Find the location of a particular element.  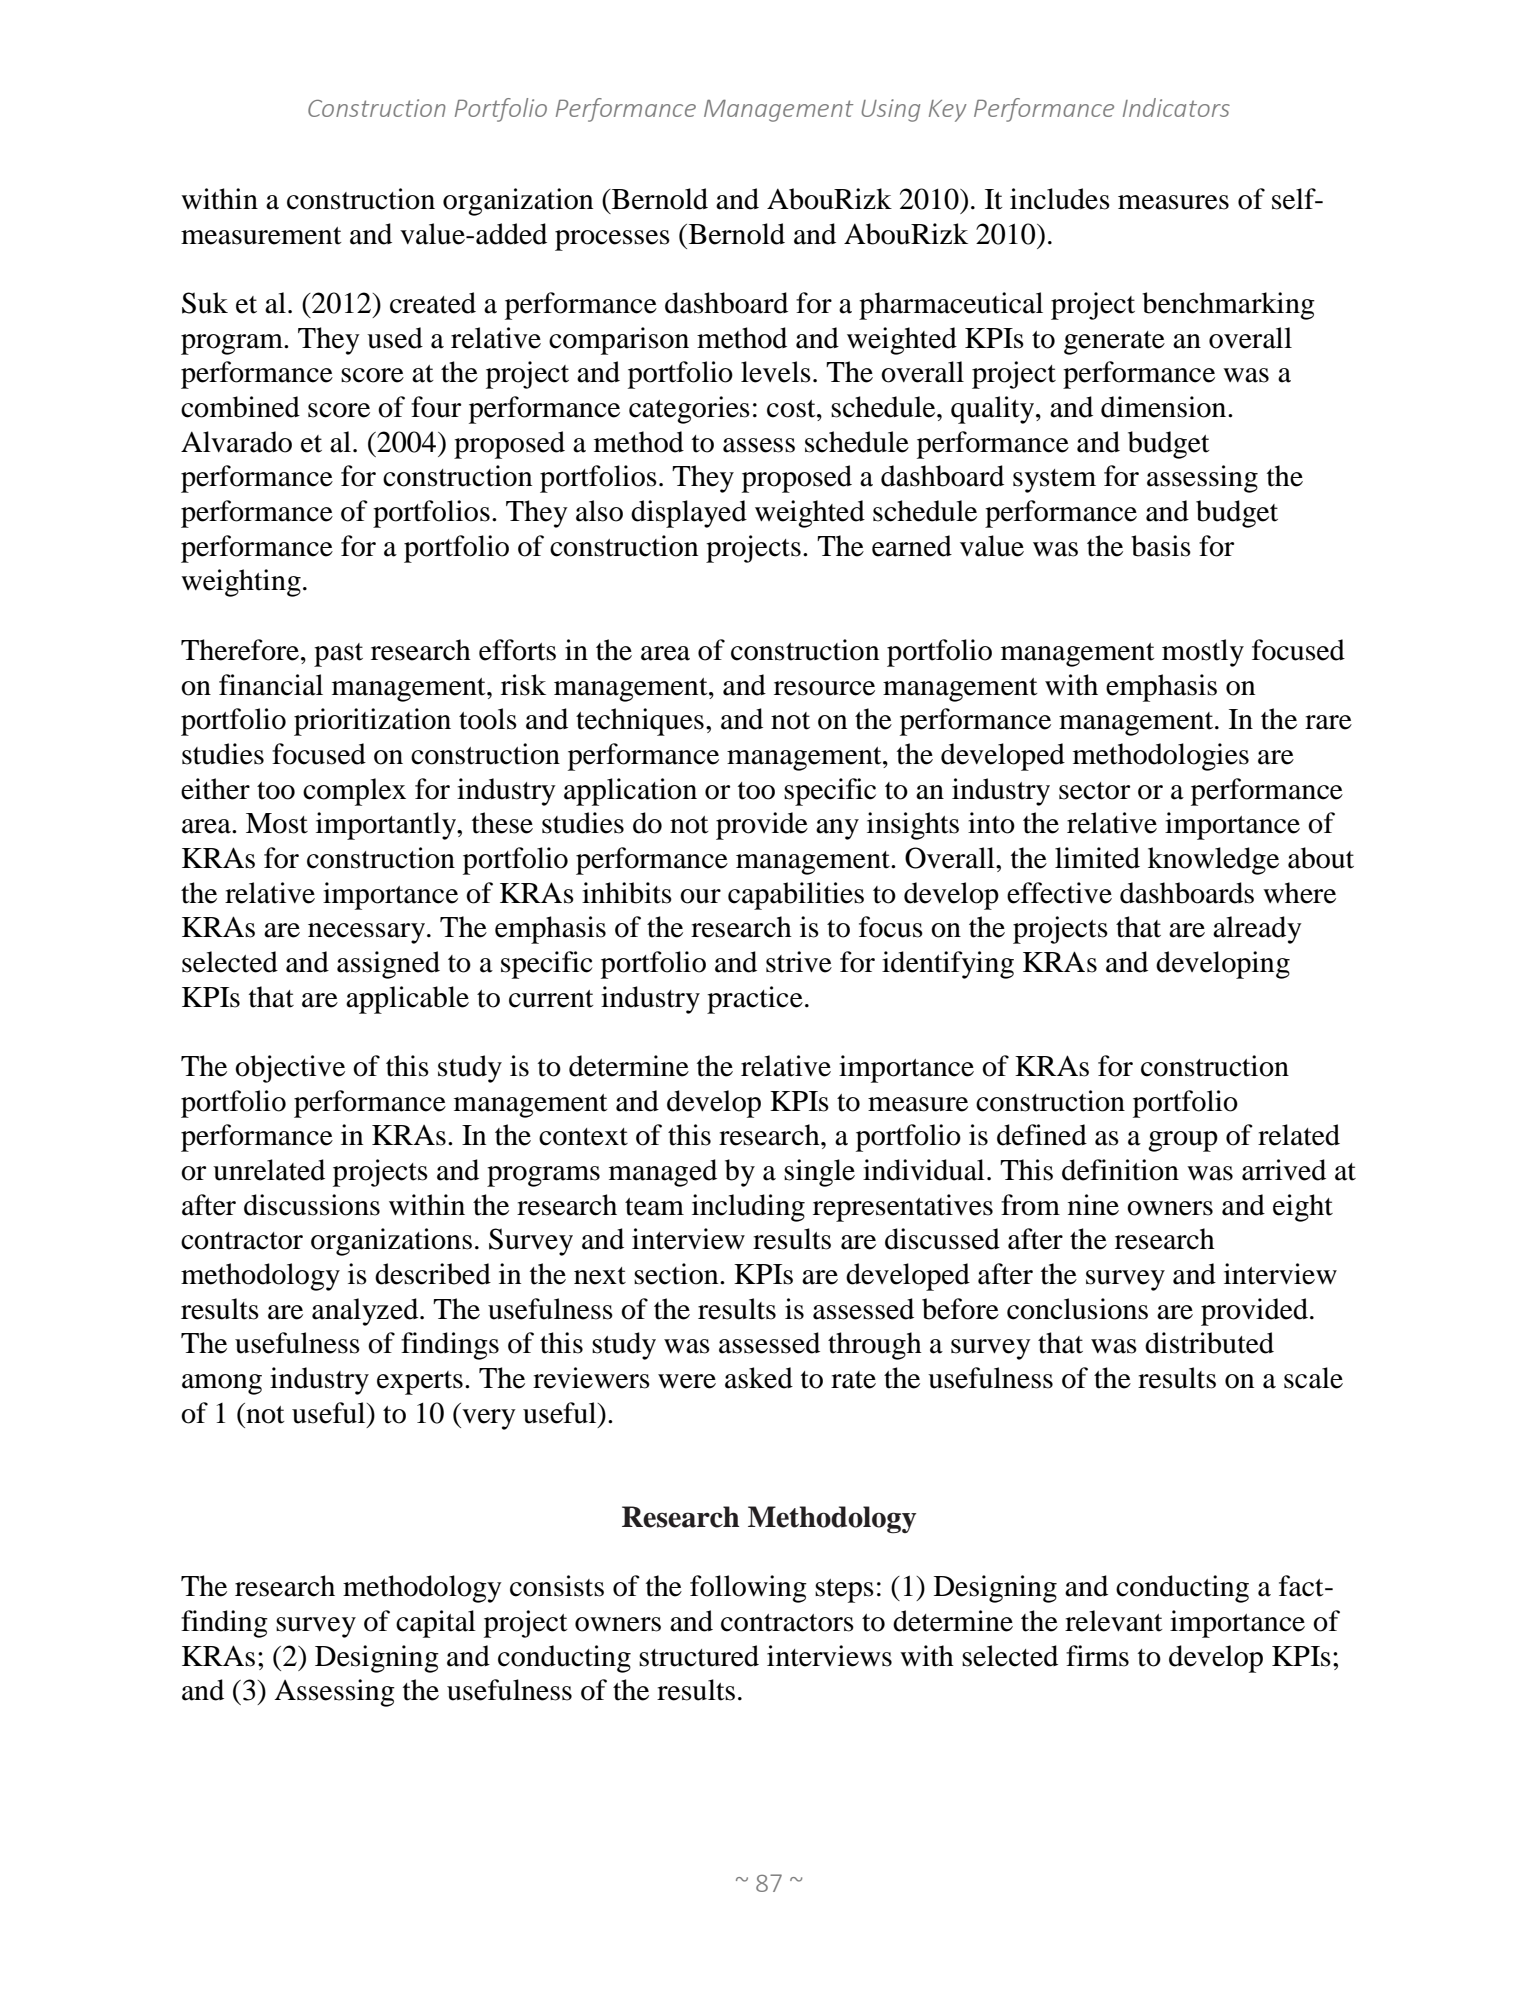

knowledge is located at coordinates (1213, 861).
